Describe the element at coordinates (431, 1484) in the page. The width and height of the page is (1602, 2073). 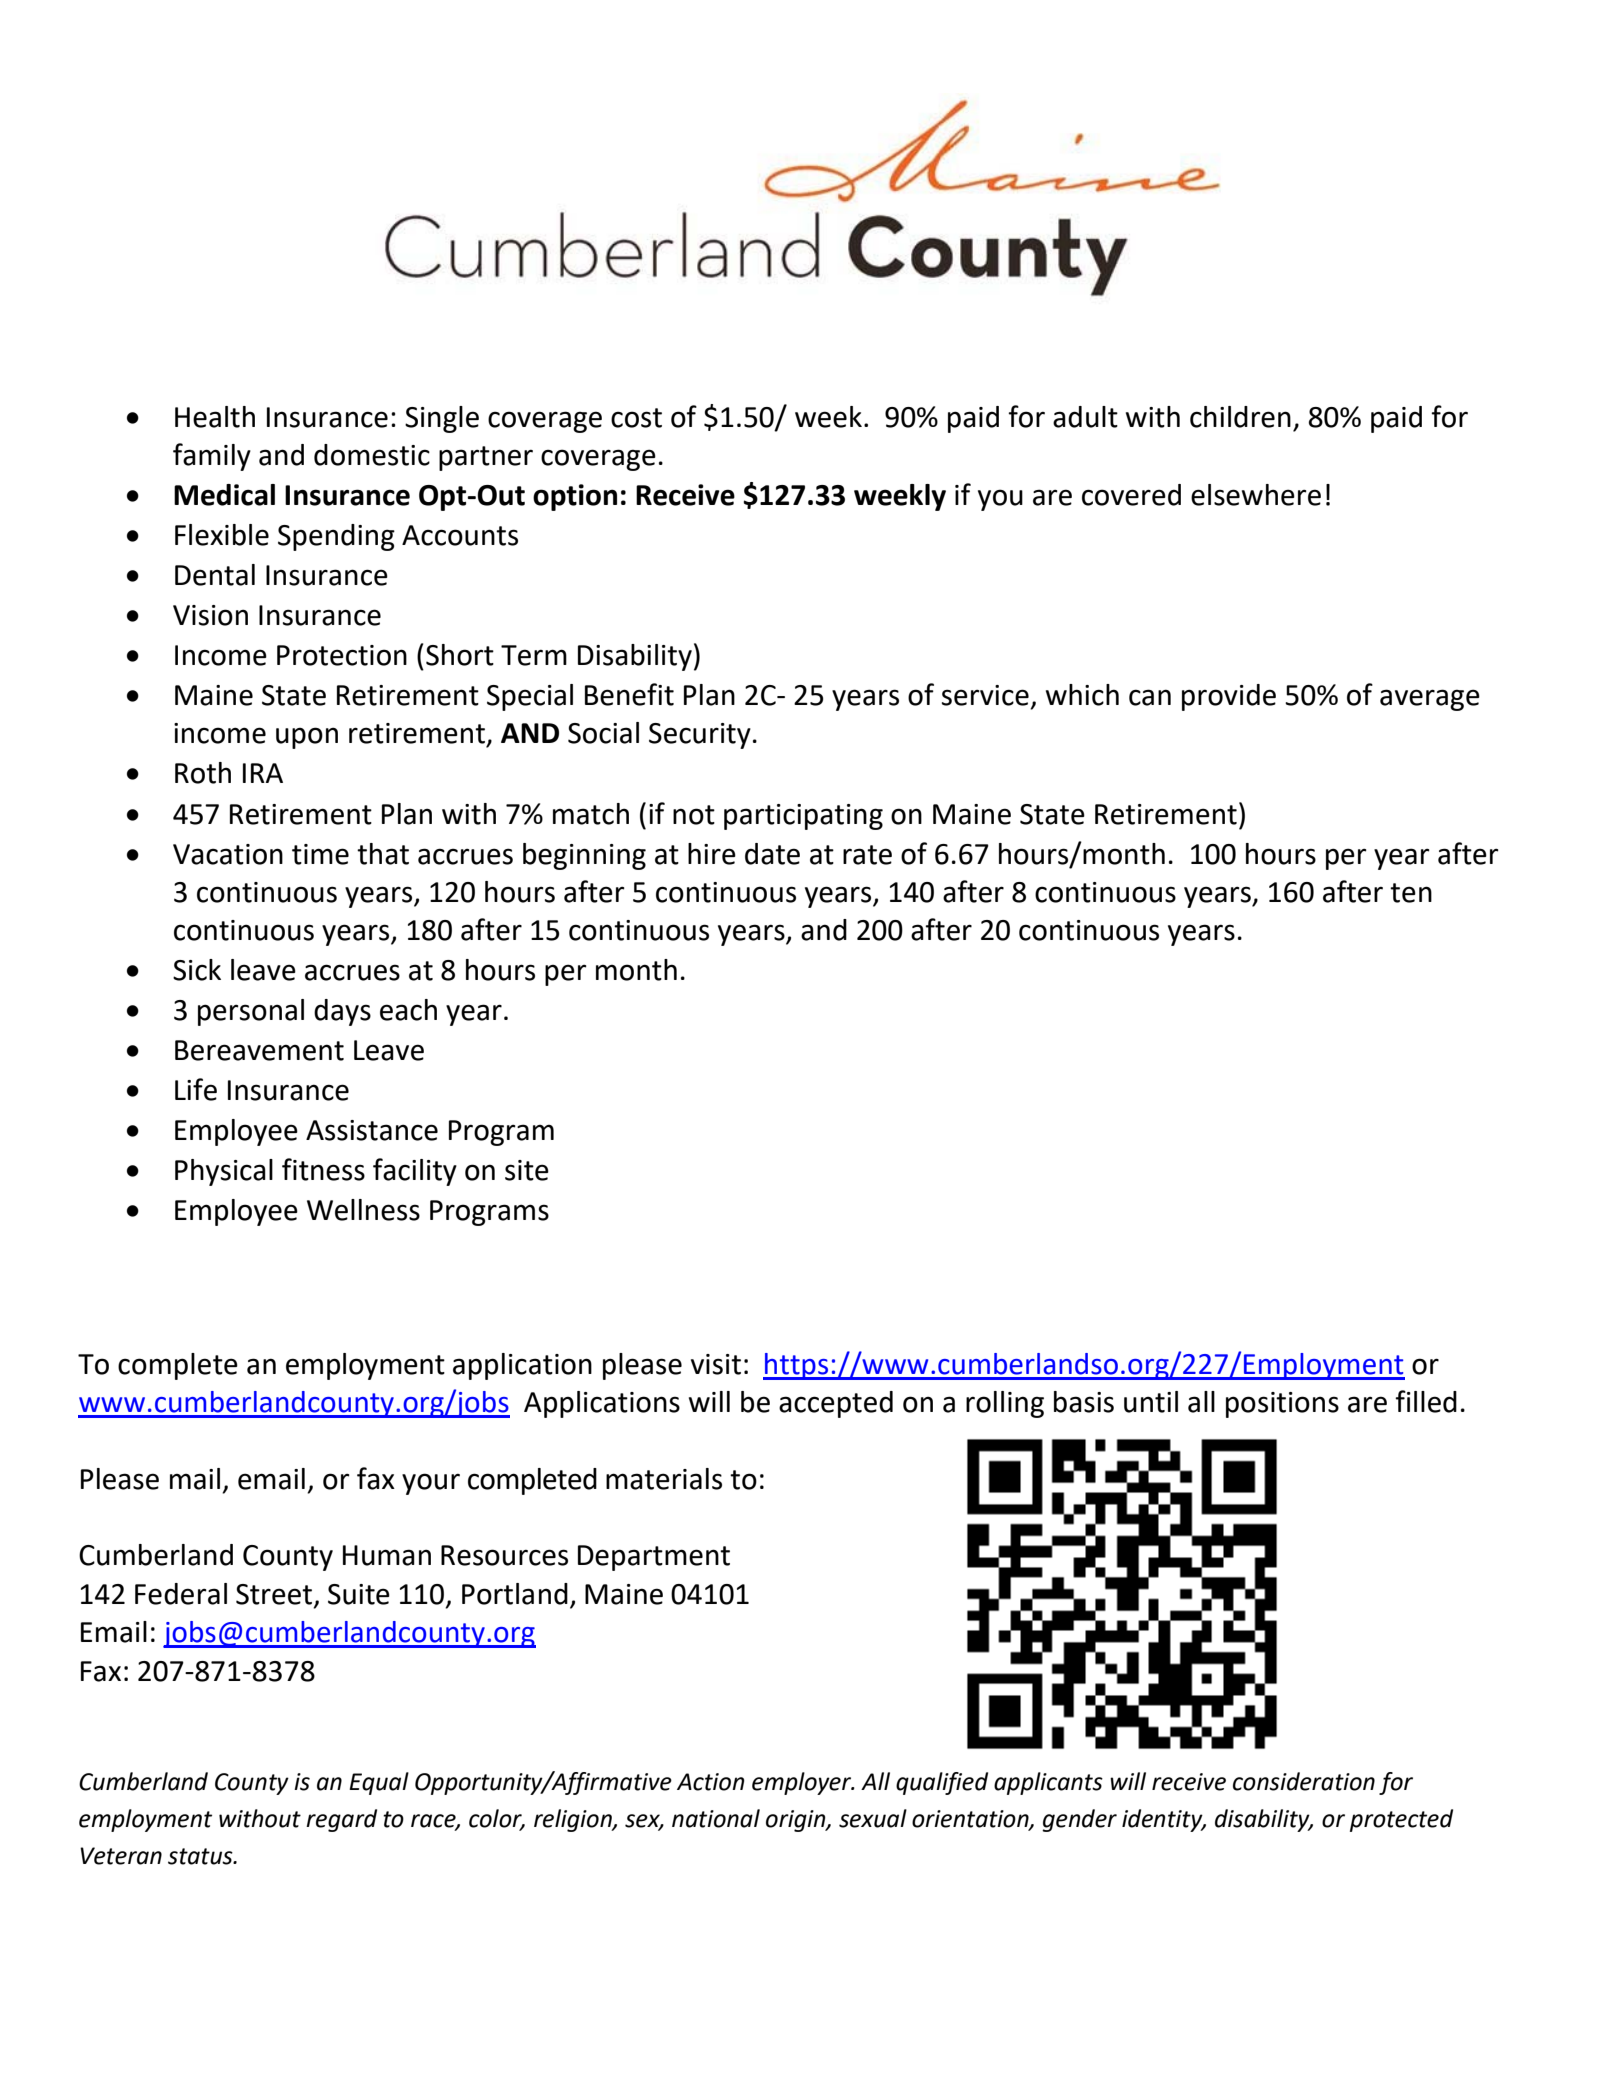
I see `your` at that location.
